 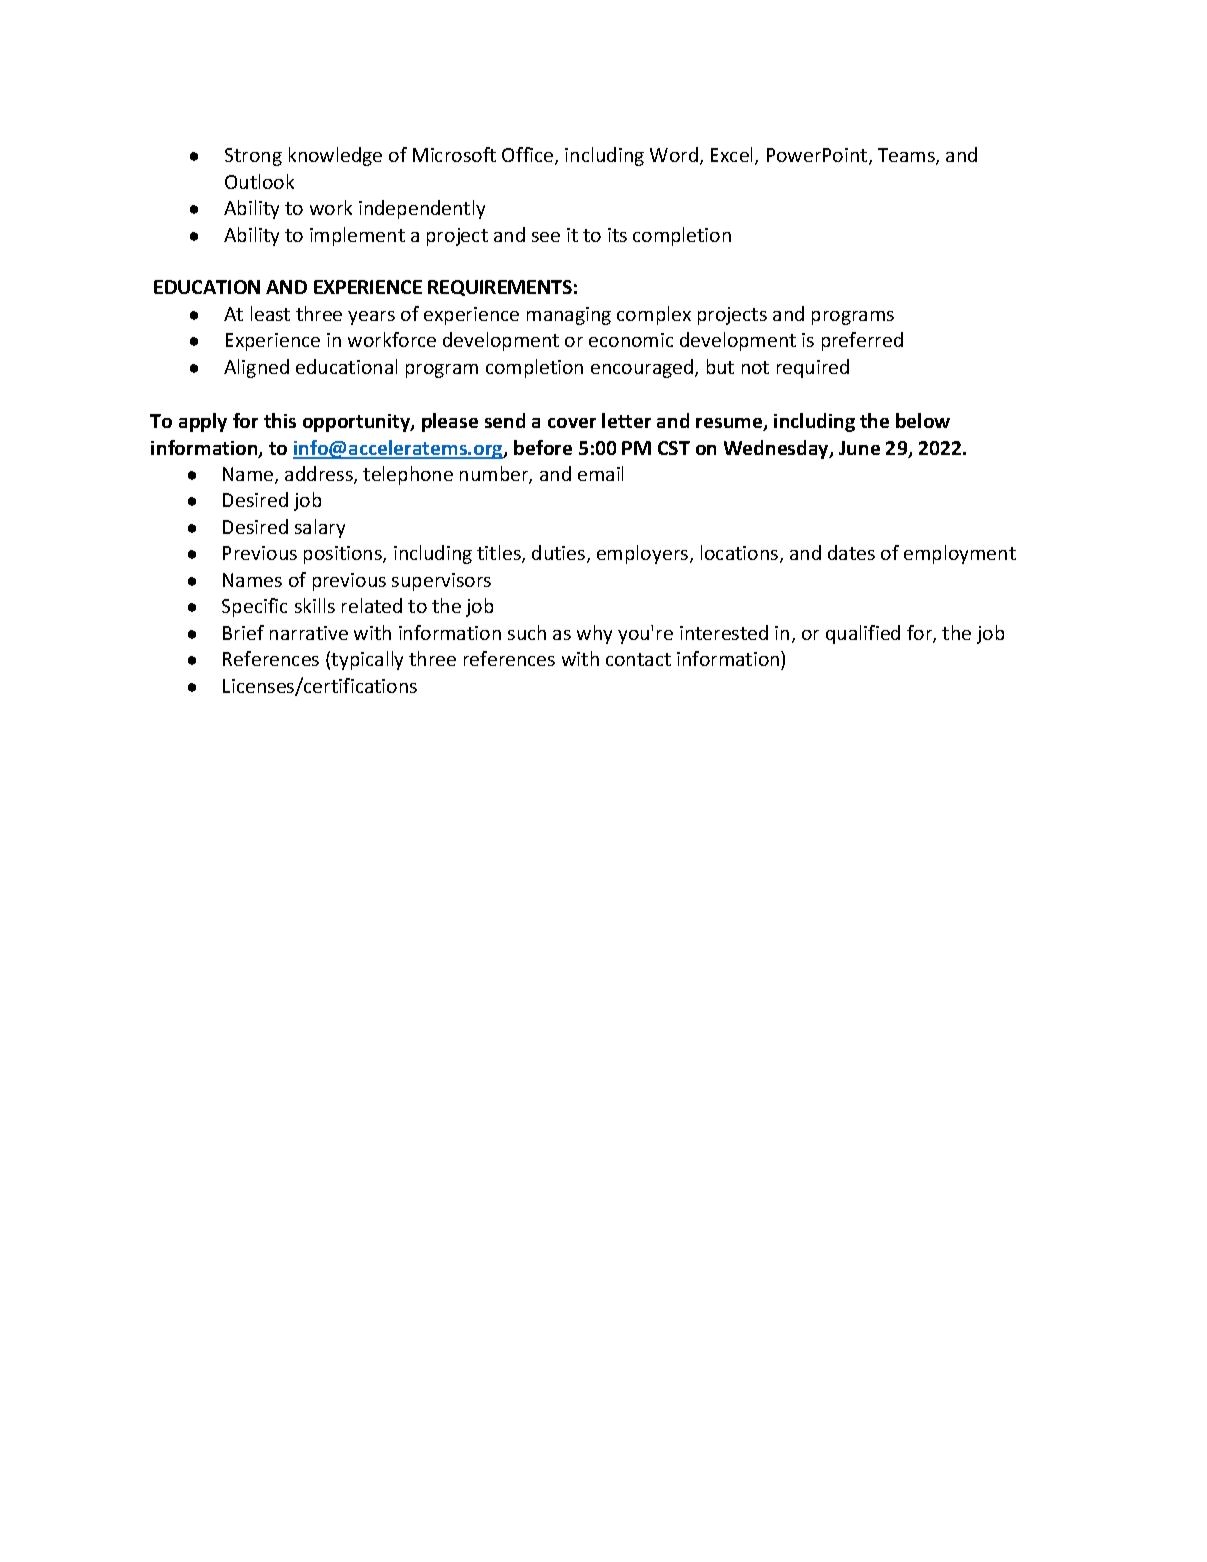 What do you see at coordinates (733, 156) in the screenshot?
I see `Excel` at bounding box center [733, 156].
